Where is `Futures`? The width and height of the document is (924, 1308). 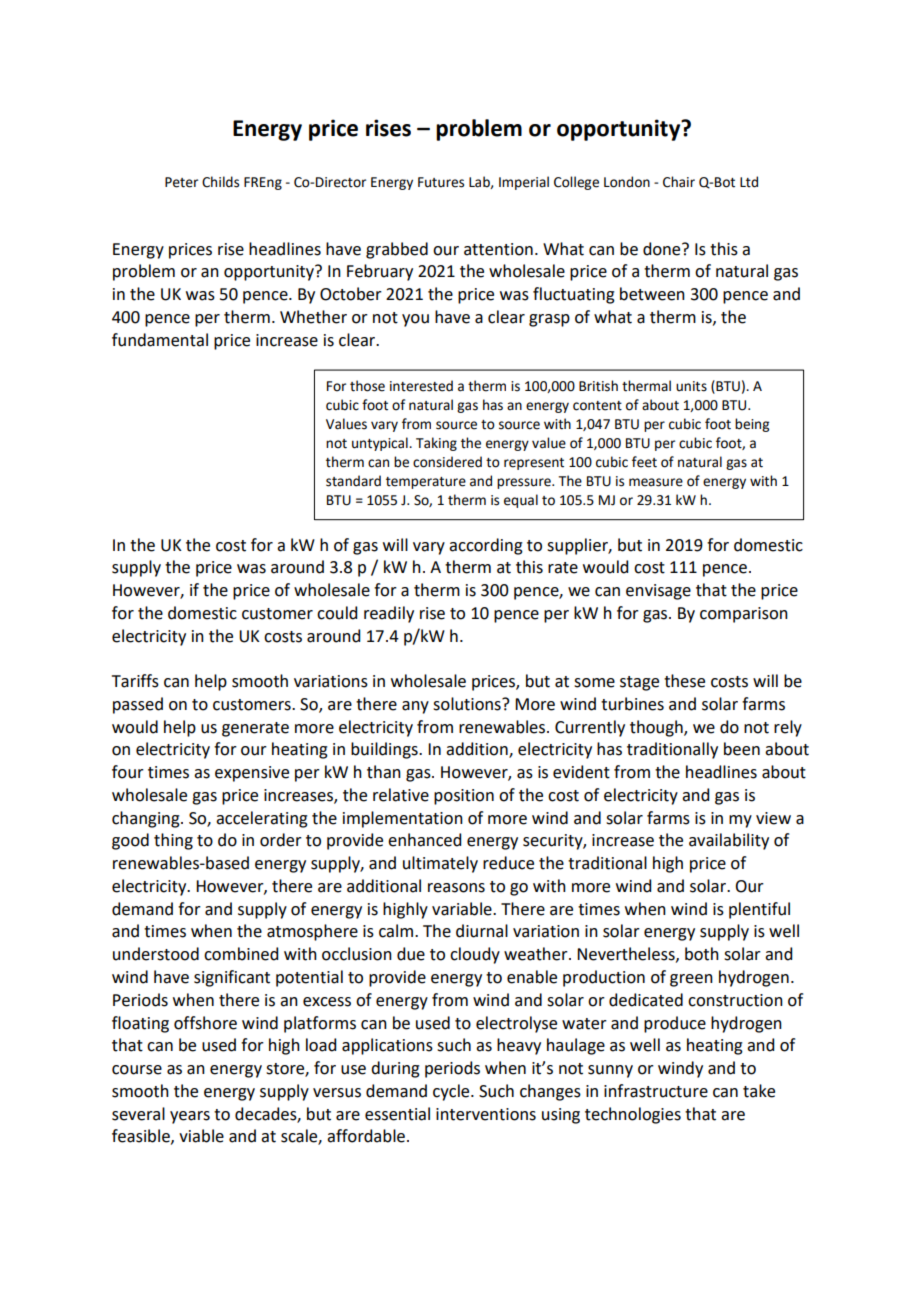
Futures is located at coordinates (441, 182).
